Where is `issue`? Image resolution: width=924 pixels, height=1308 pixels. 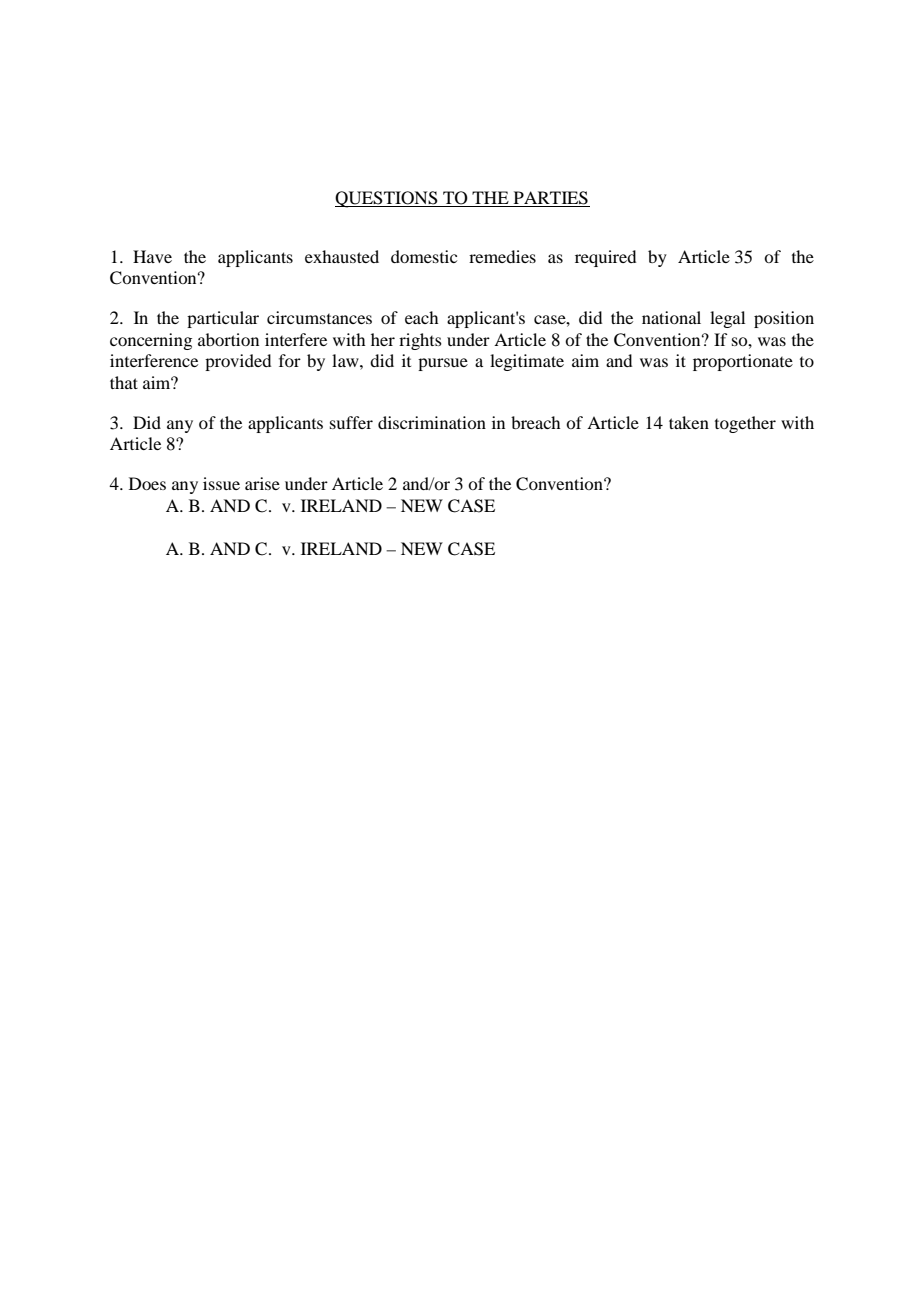 issue is located at coordinates (221, 483).
